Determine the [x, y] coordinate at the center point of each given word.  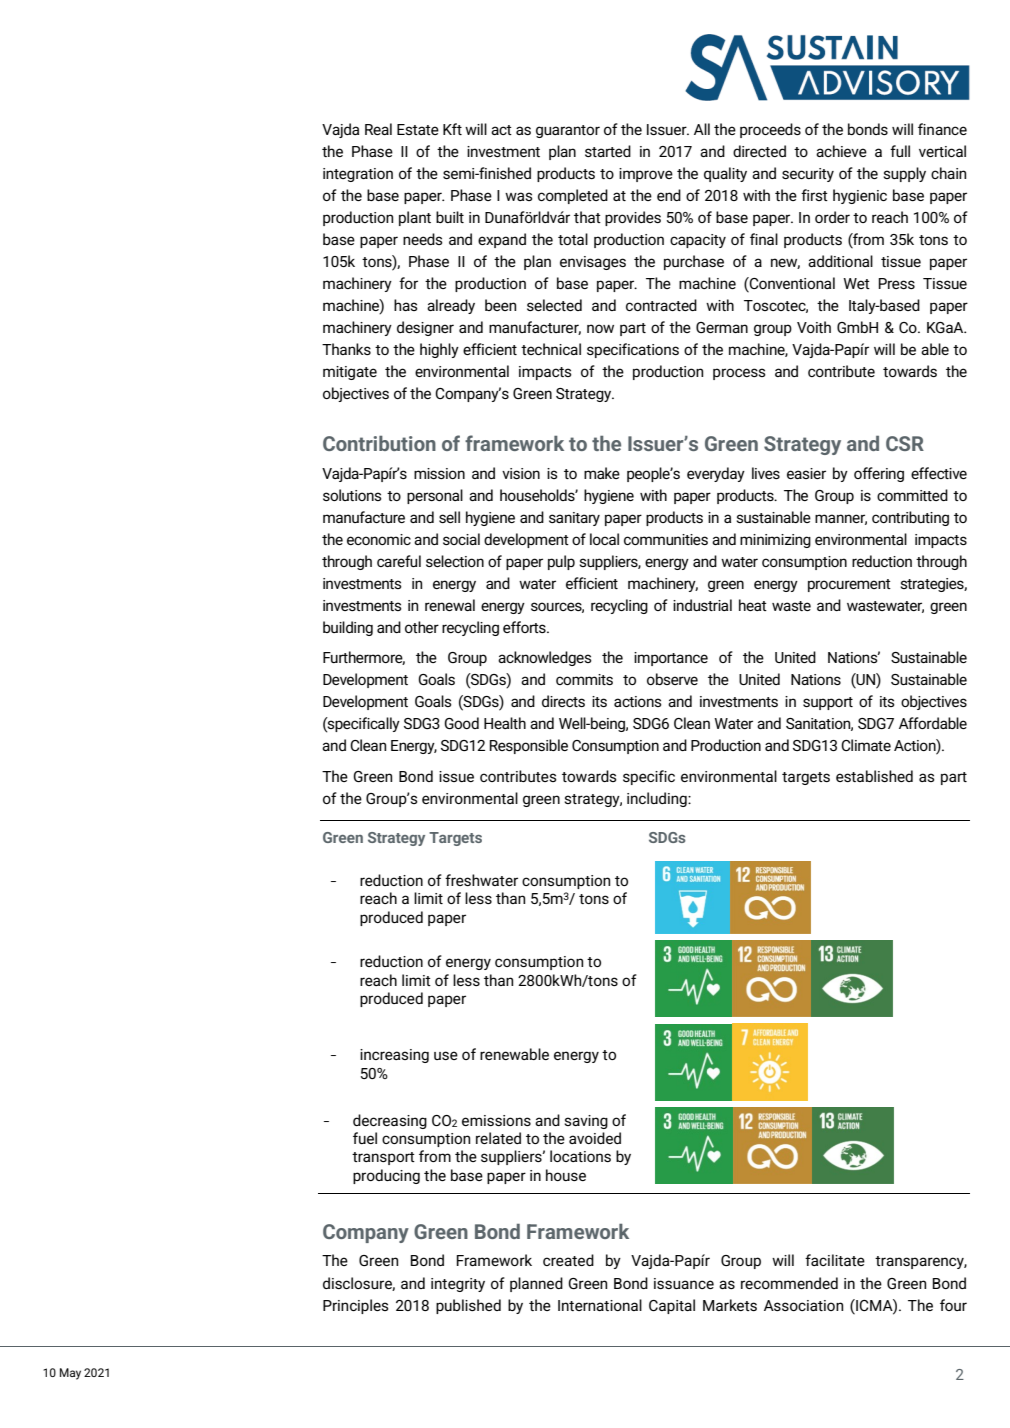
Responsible [528, 746]
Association [803, 1305]
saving [586, 1122]
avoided [595, 1138]
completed [573, 196]
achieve [841, 151]
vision [521, 473]
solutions [352, 495]
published [468, 1306]
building [348, 628]
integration [358, 175]
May [70, 1374]
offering [879, 474]
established [874, 776]
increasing [394, 1056]
